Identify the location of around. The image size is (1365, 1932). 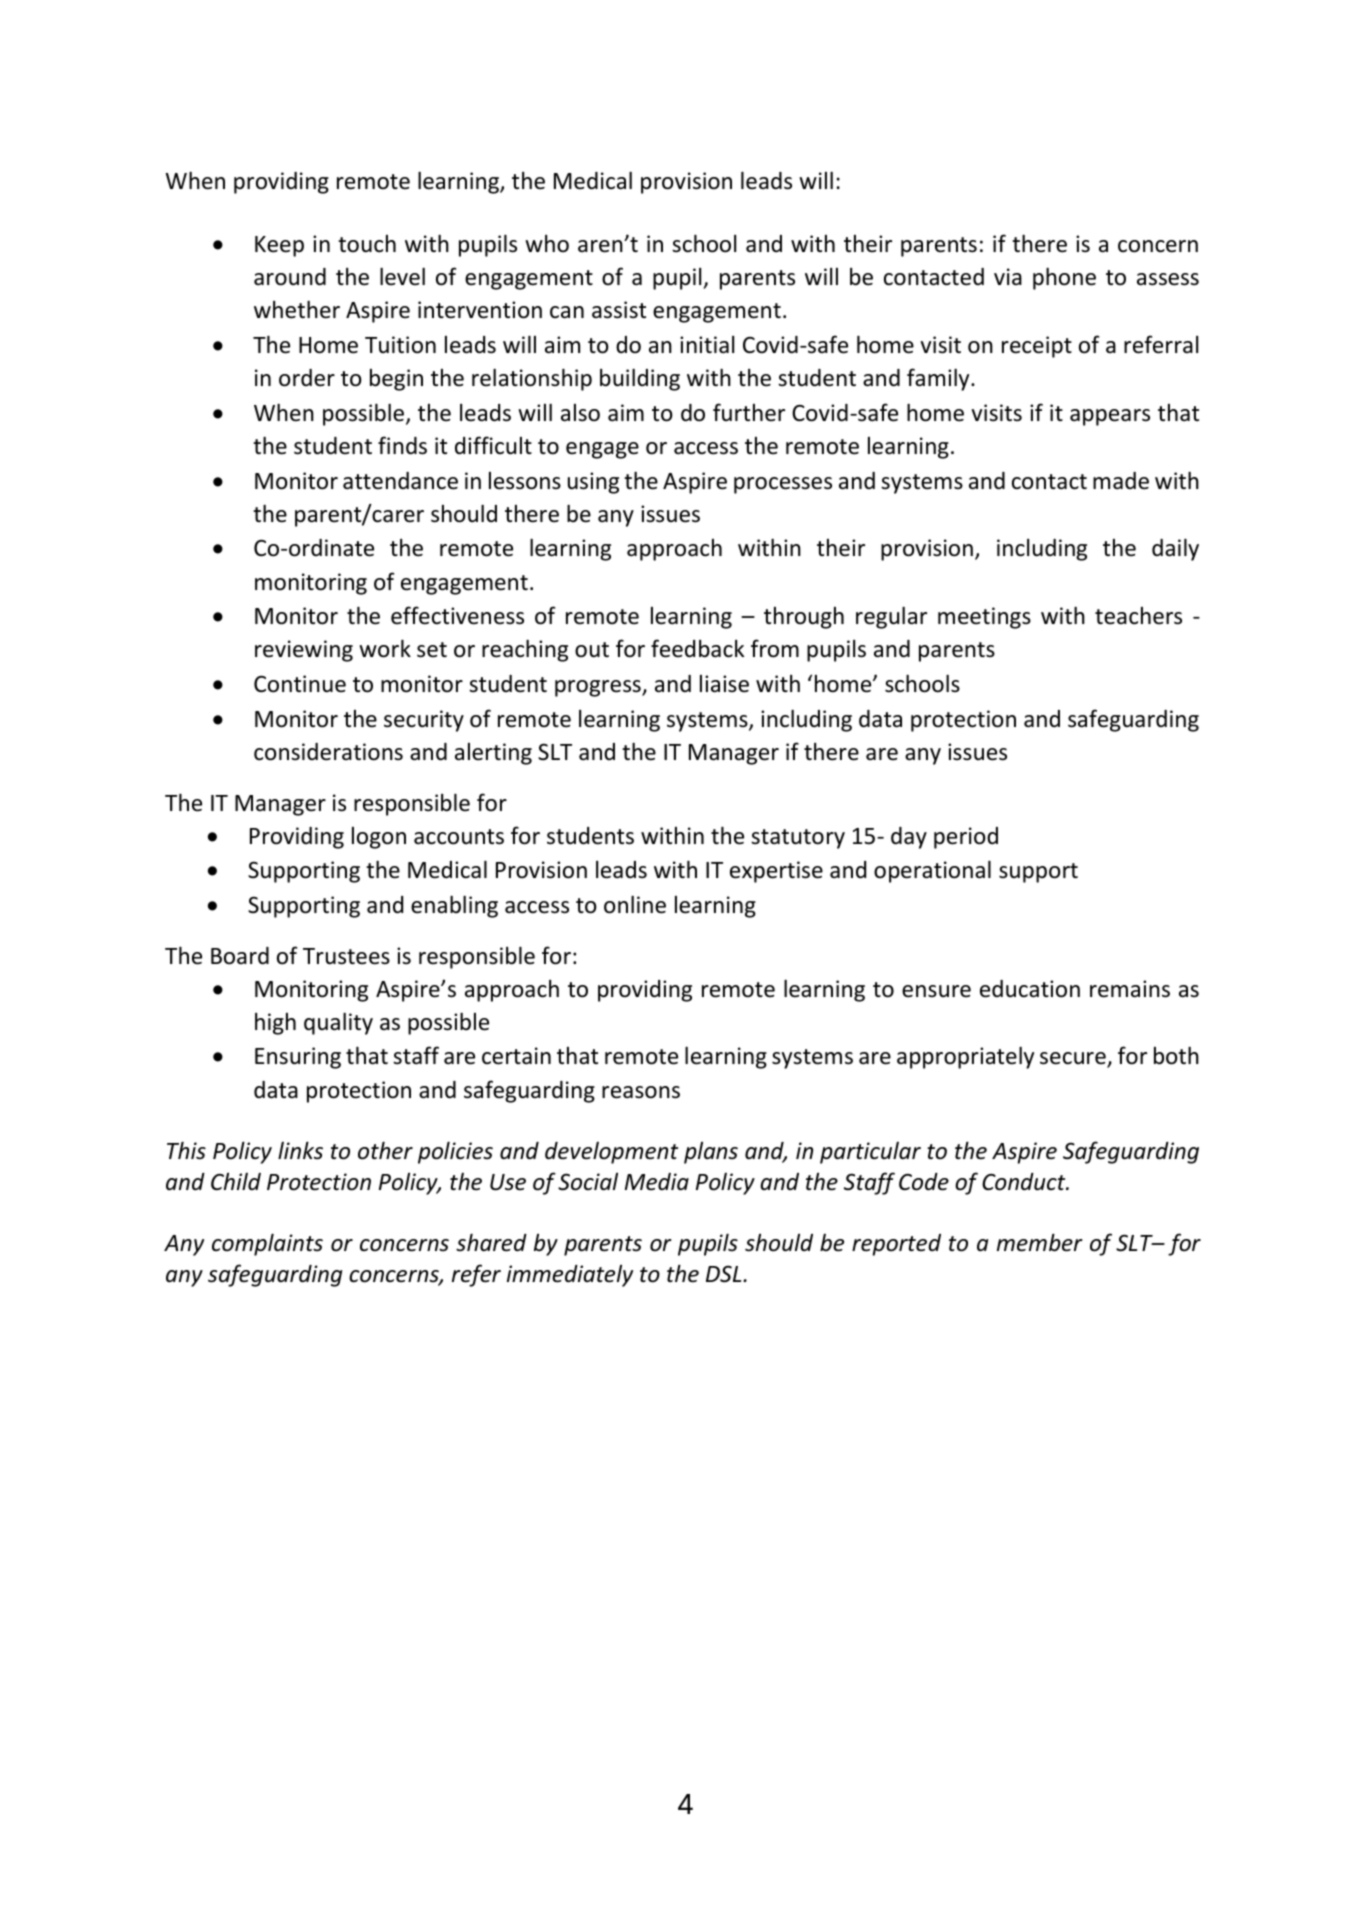
(290, 277).
